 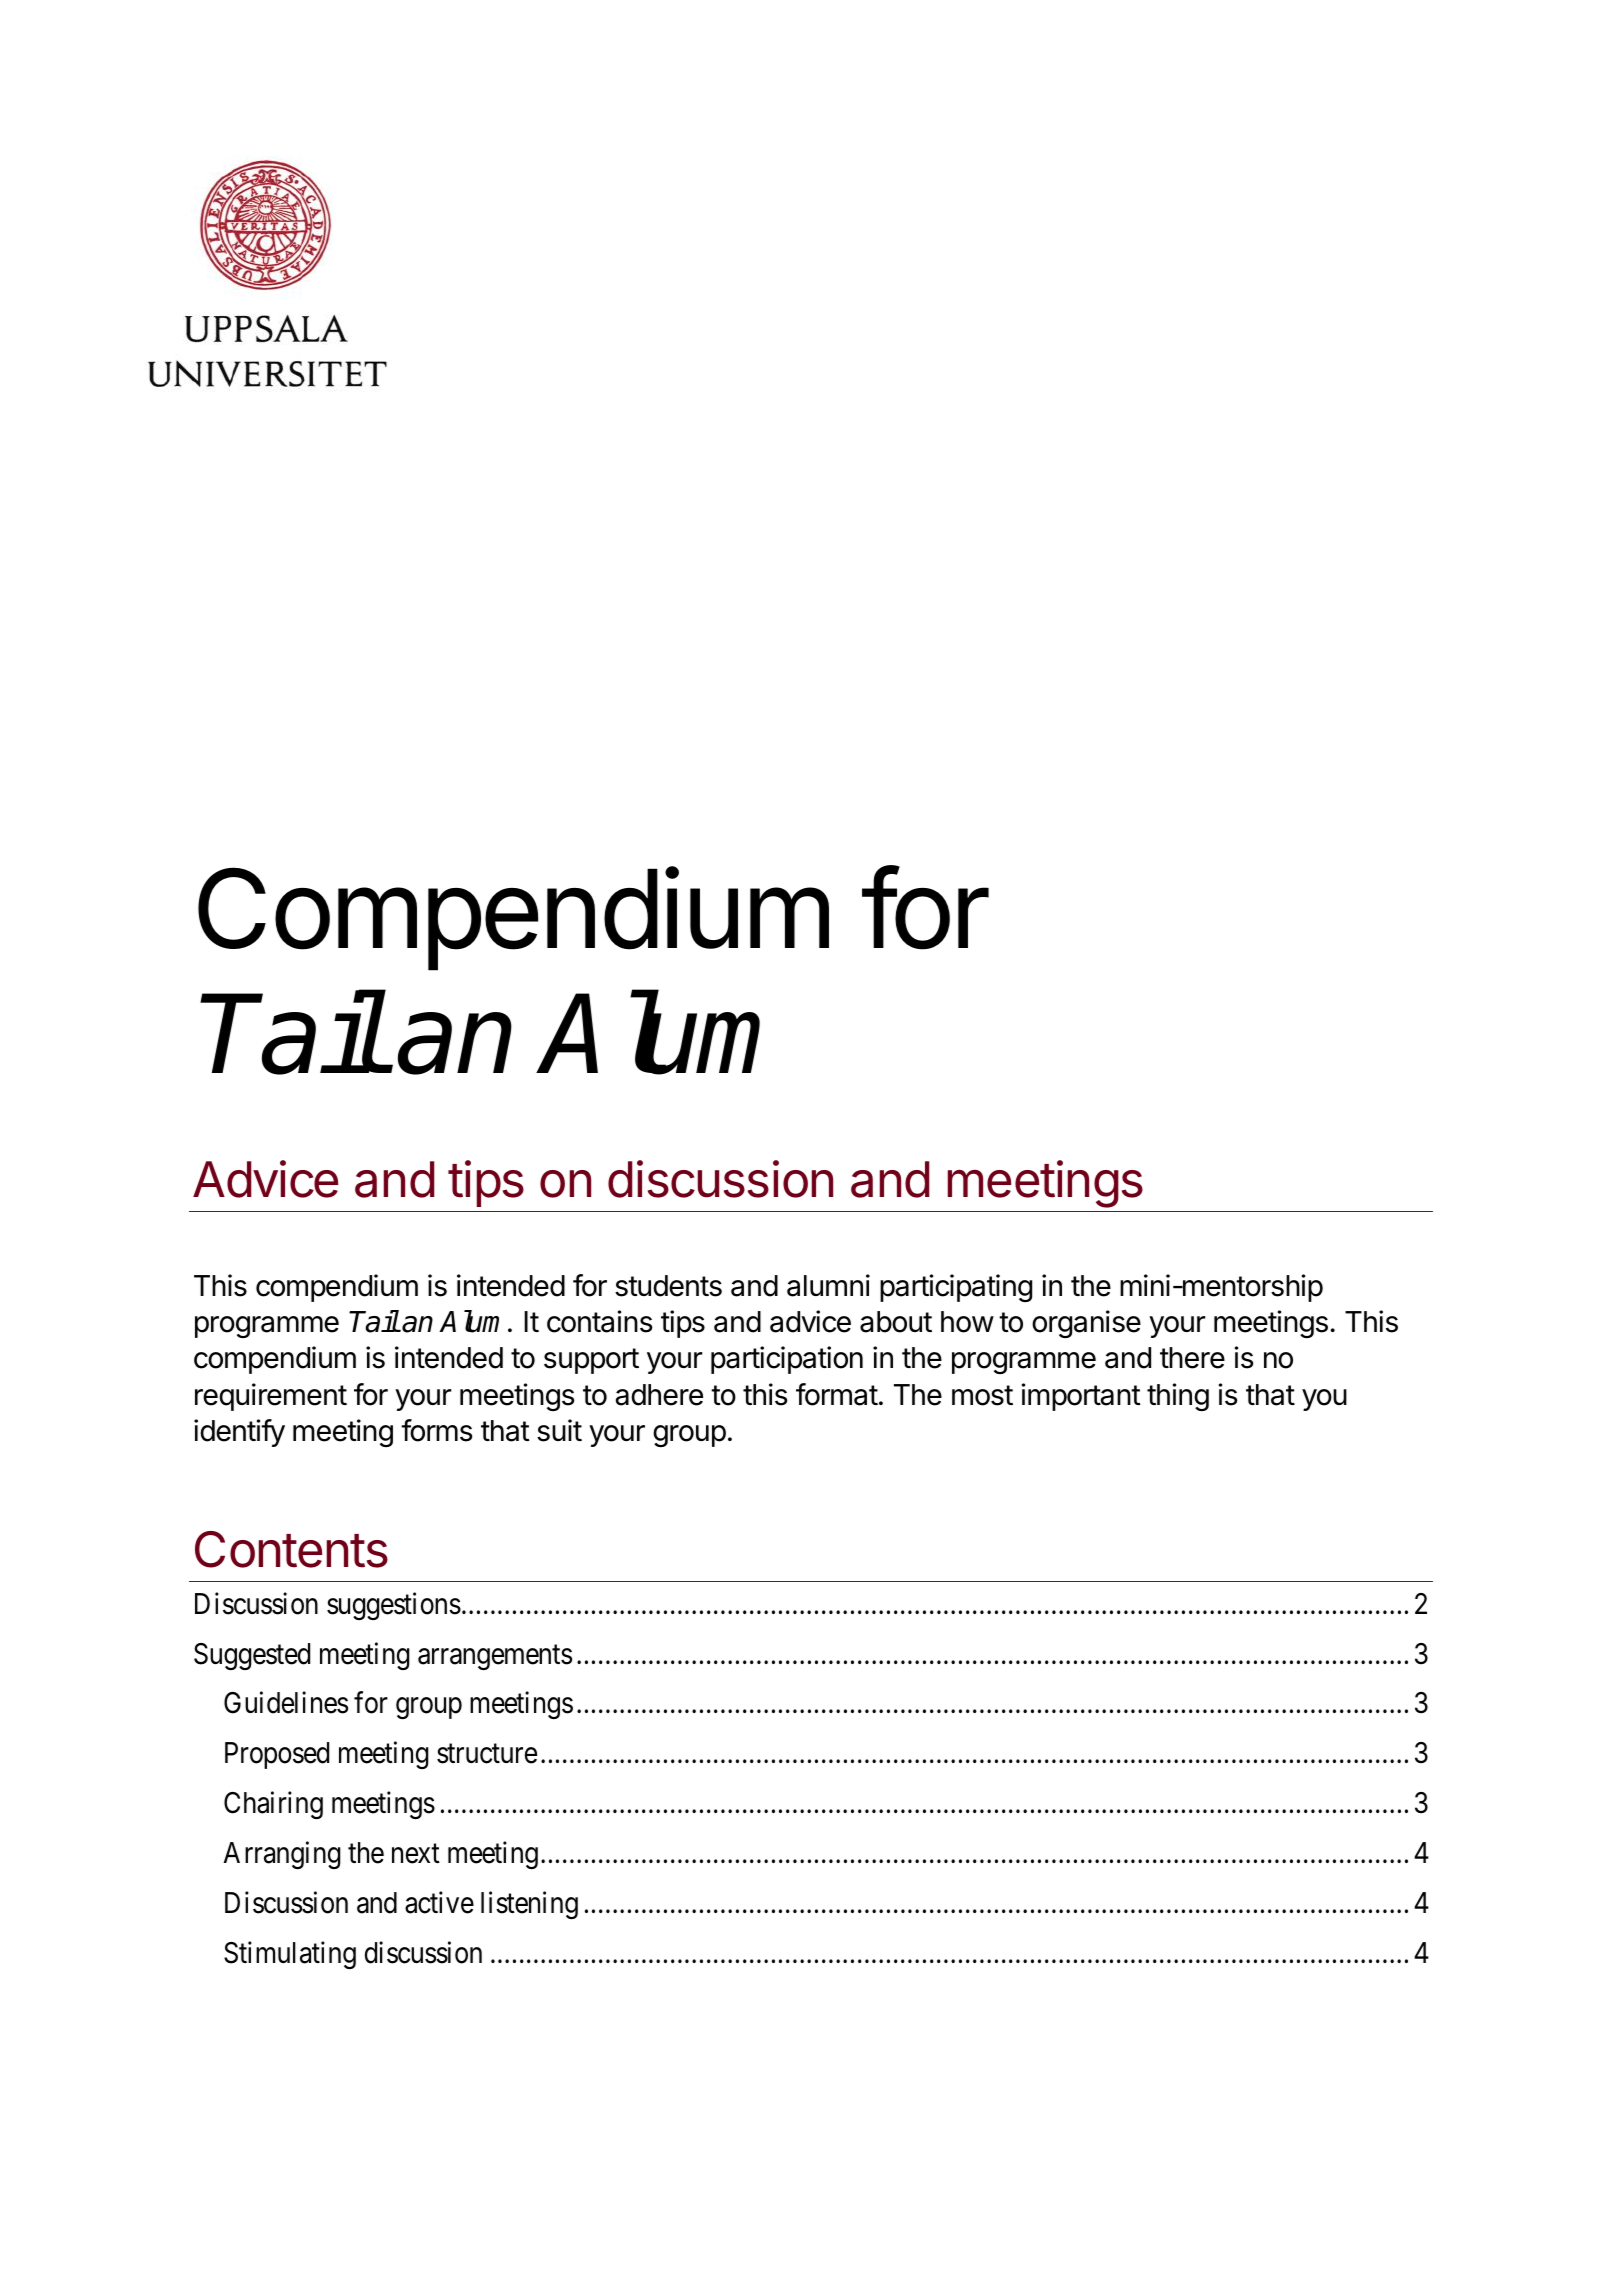 What do you see at coordinates (290, 1955) in the image?
I see `Stimulating` at bounding box center [290, 1955].
